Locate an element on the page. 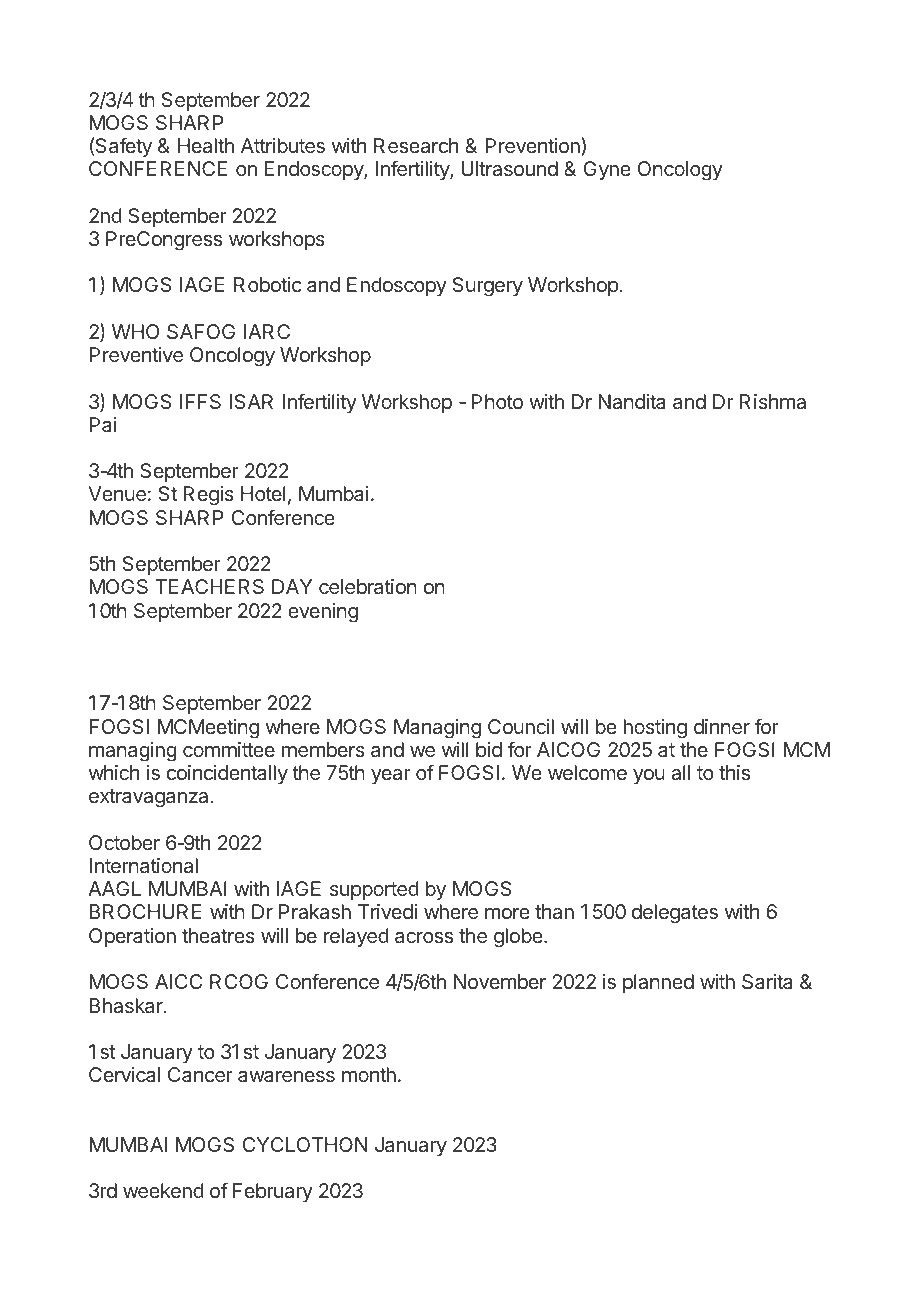 The height and width of the document is (1308, 924). Surgery is located at coordinates (488, 287).
